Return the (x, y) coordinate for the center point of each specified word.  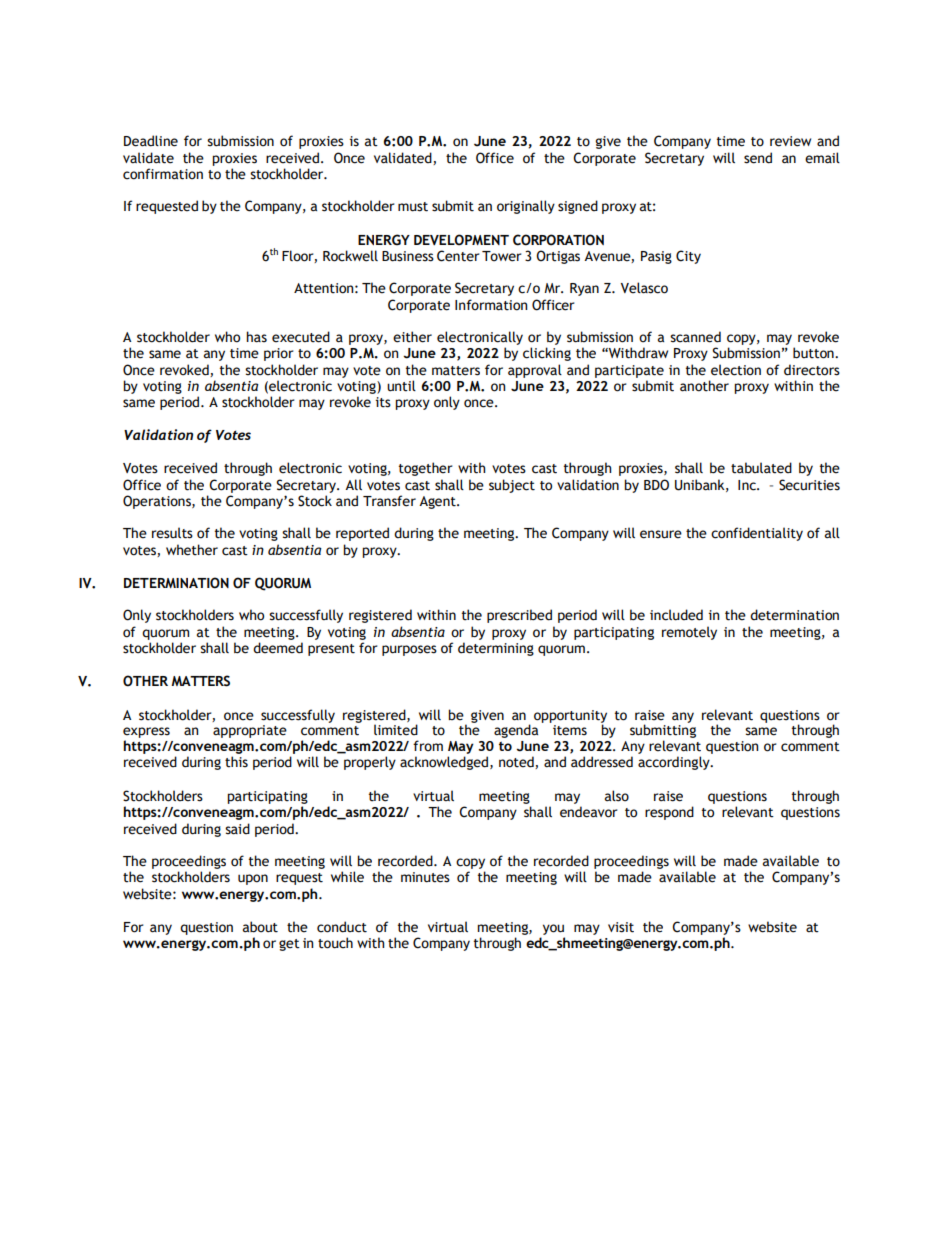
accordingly (675, 763)
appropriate (250, 731)
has (256, 337)
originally (526, 207)
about (260, 927)
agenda (516, 731)
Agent (438, 502)
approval (535, 371)
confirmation (163, 174)
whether (192, 550)
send (758, 158)
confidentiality (757, 534)
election (736, 370)
